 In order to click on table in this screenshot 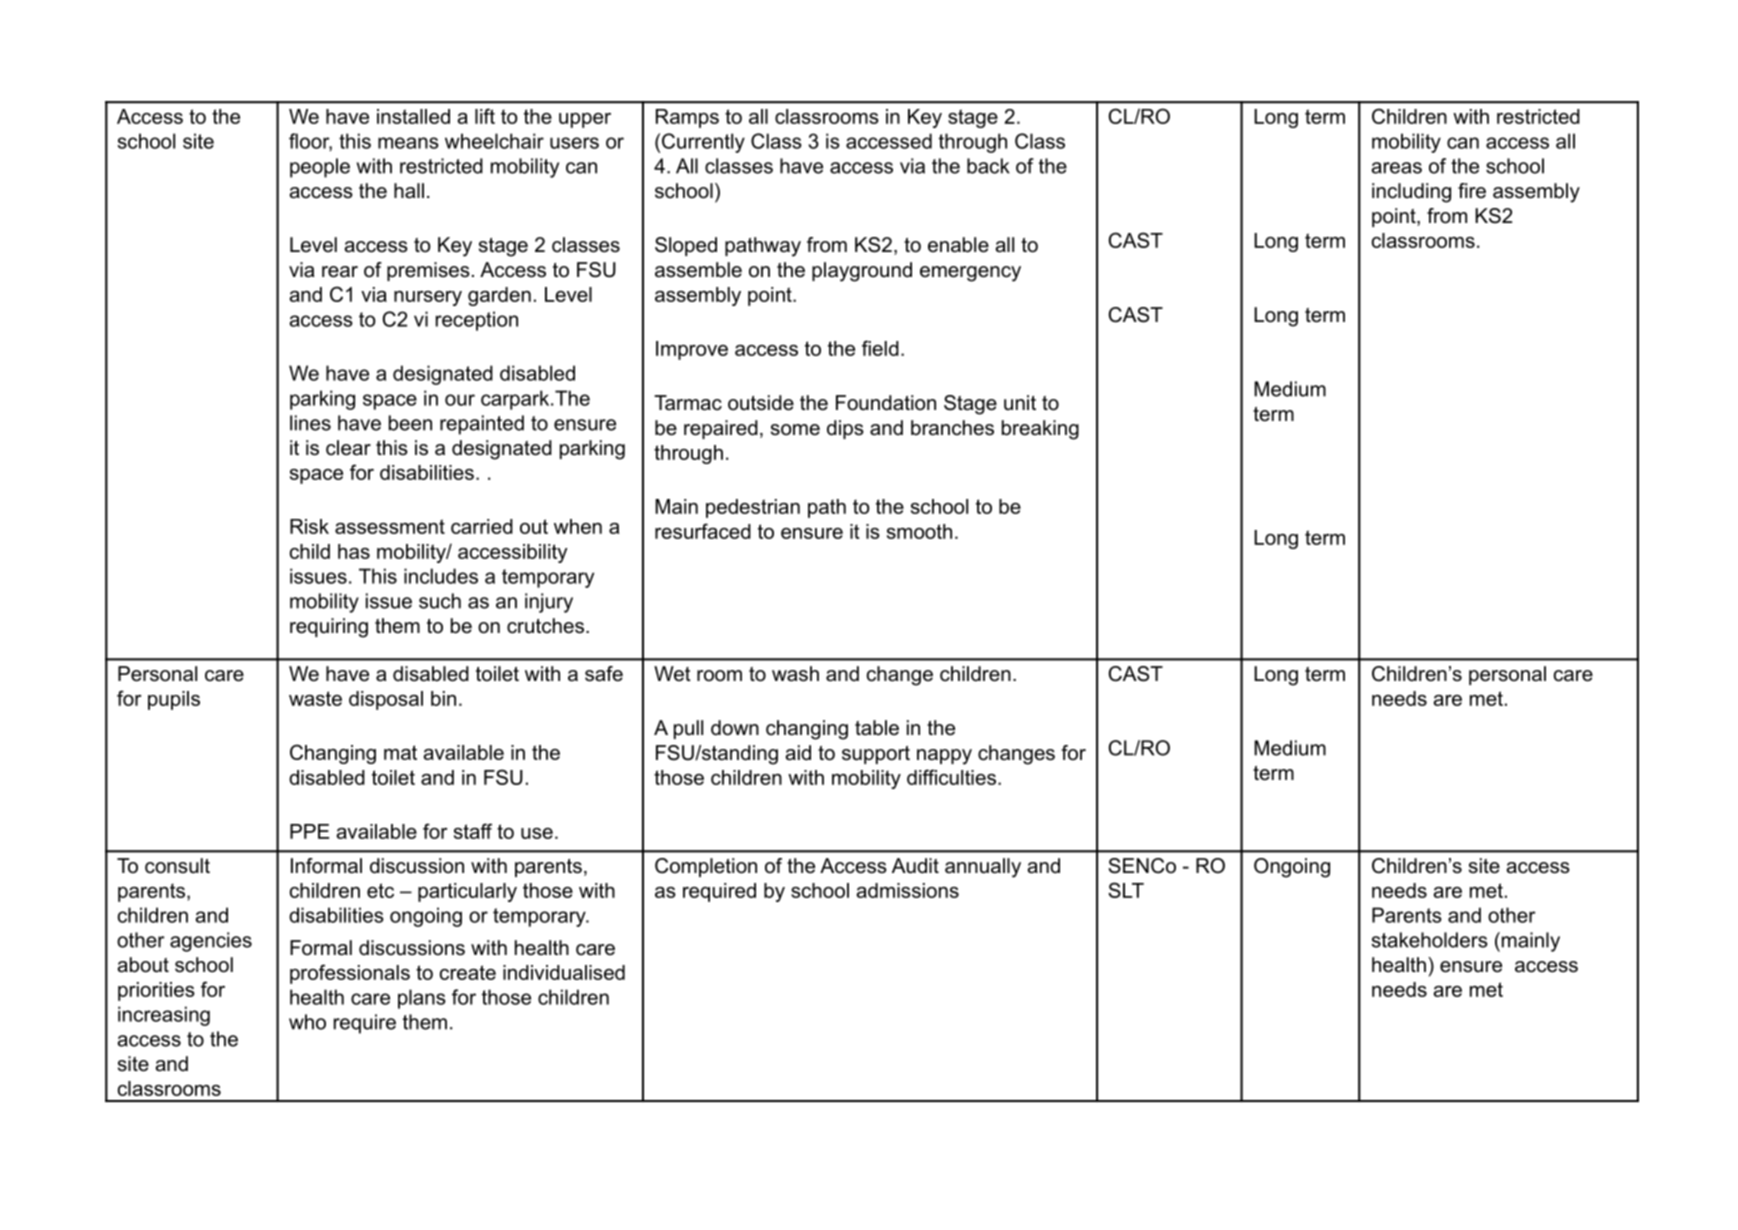, I will do `click(877, 728)`.
